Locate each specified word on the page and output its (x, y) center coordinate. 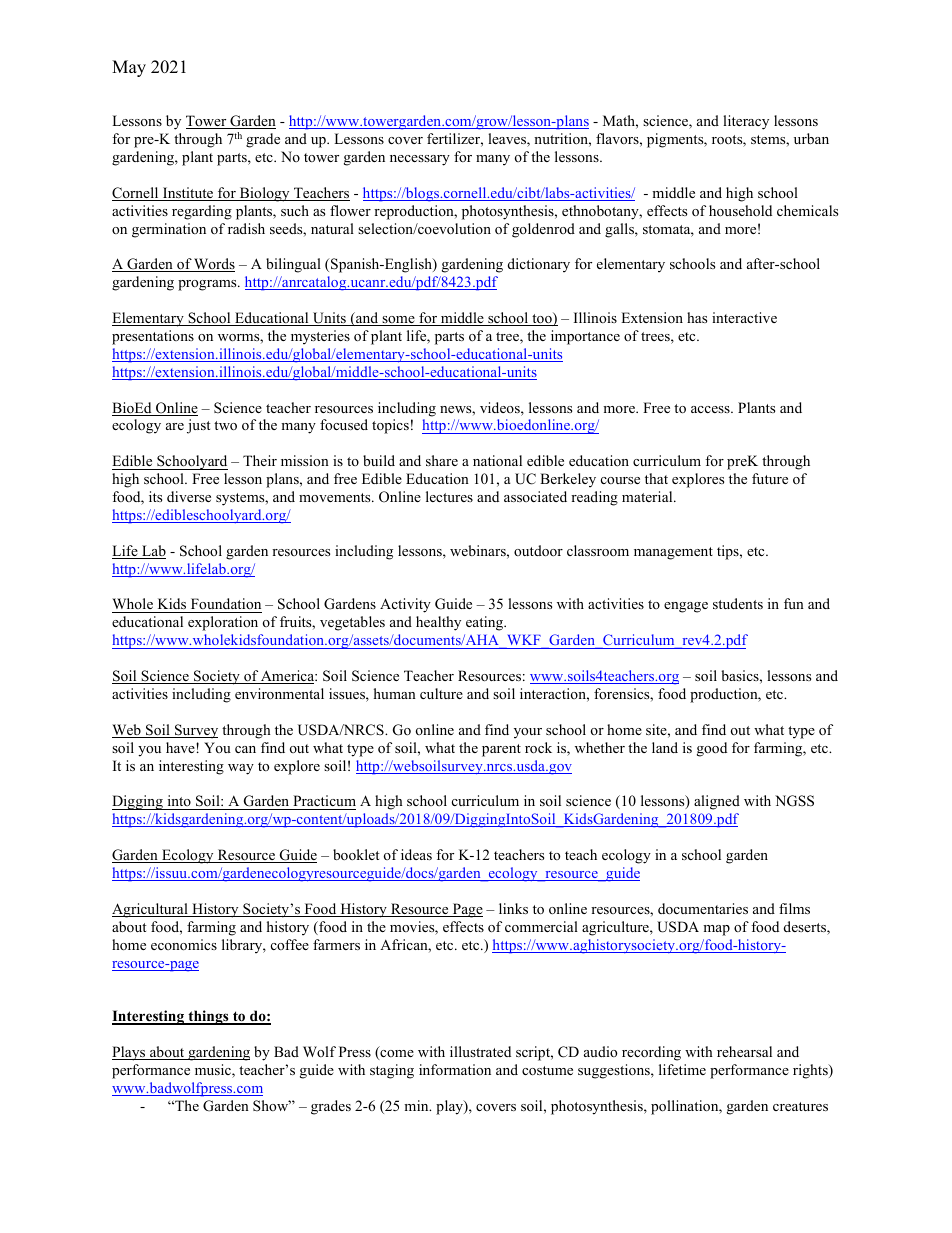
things (208, 1017)
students (738, 603)
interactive (744, 317)
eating (486, 623)
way (241, 769)
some (398, 321)
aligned (717, 802)
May (129, 68)
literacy (746, 122)
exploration (223, 623)
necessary (420, 160)
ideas (416, 854)
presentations (153, 337)
